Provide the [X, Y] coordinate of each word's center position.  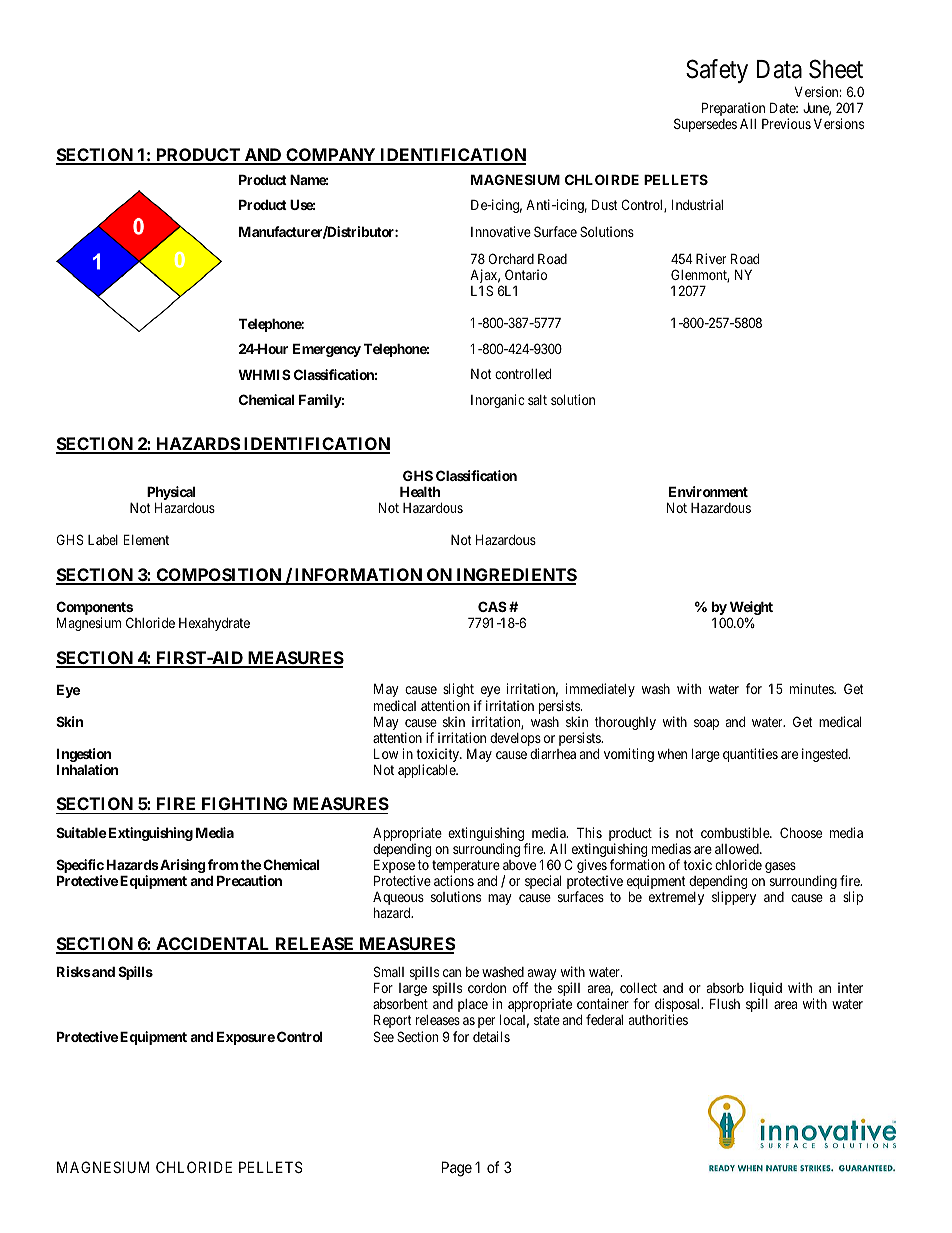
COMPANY [330, 156]
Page [457, 1169]
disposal [679, 1006]
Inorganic [497, 401]
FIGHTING [245, 805]
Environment [708, 491]
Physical [171, 494]
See [384, 1036]
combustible [736, 832]
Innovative [501, 231]
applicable [428, 771]
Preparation [733, 110]
